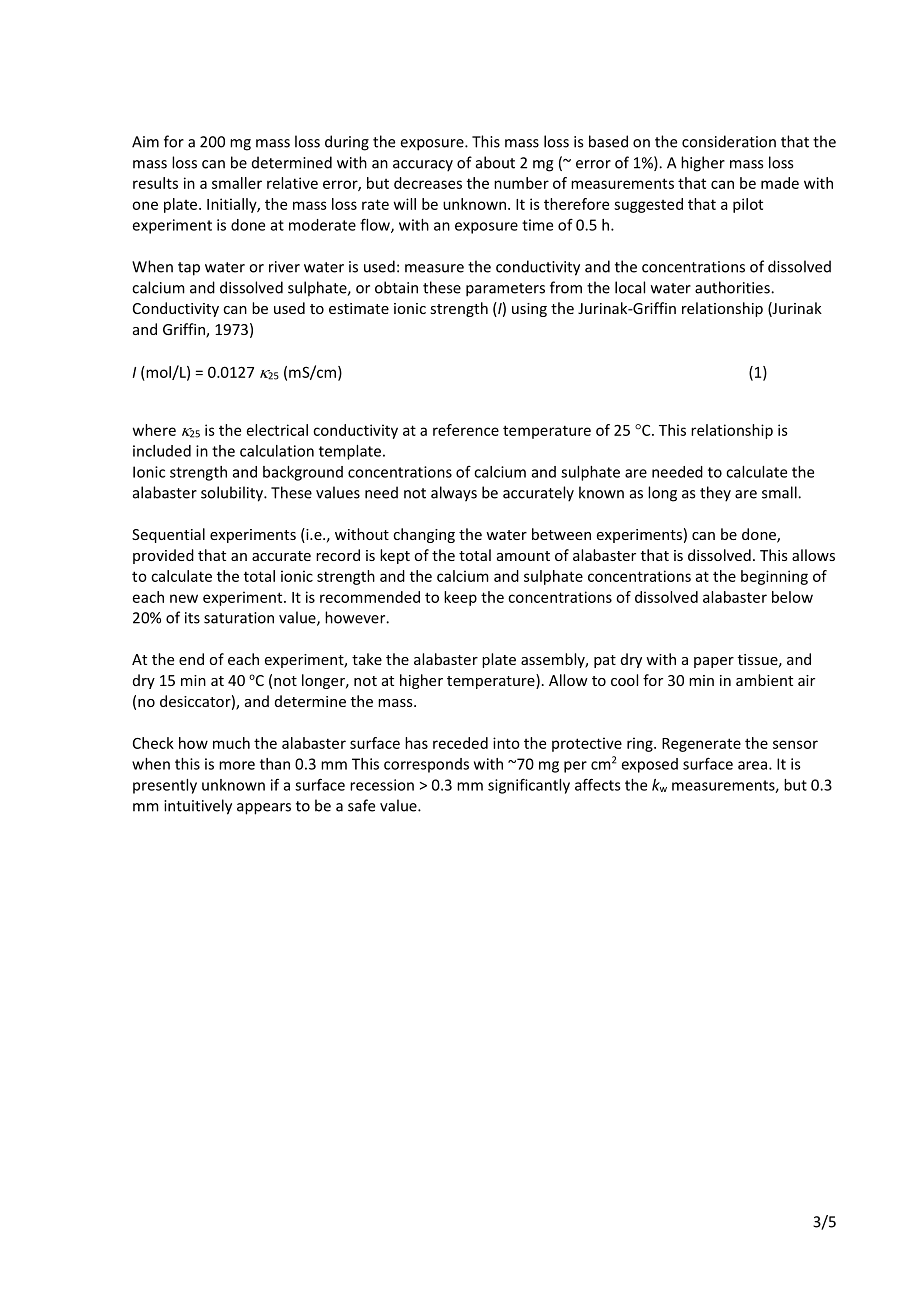  I want to click on consideration, so click(729, 141).
